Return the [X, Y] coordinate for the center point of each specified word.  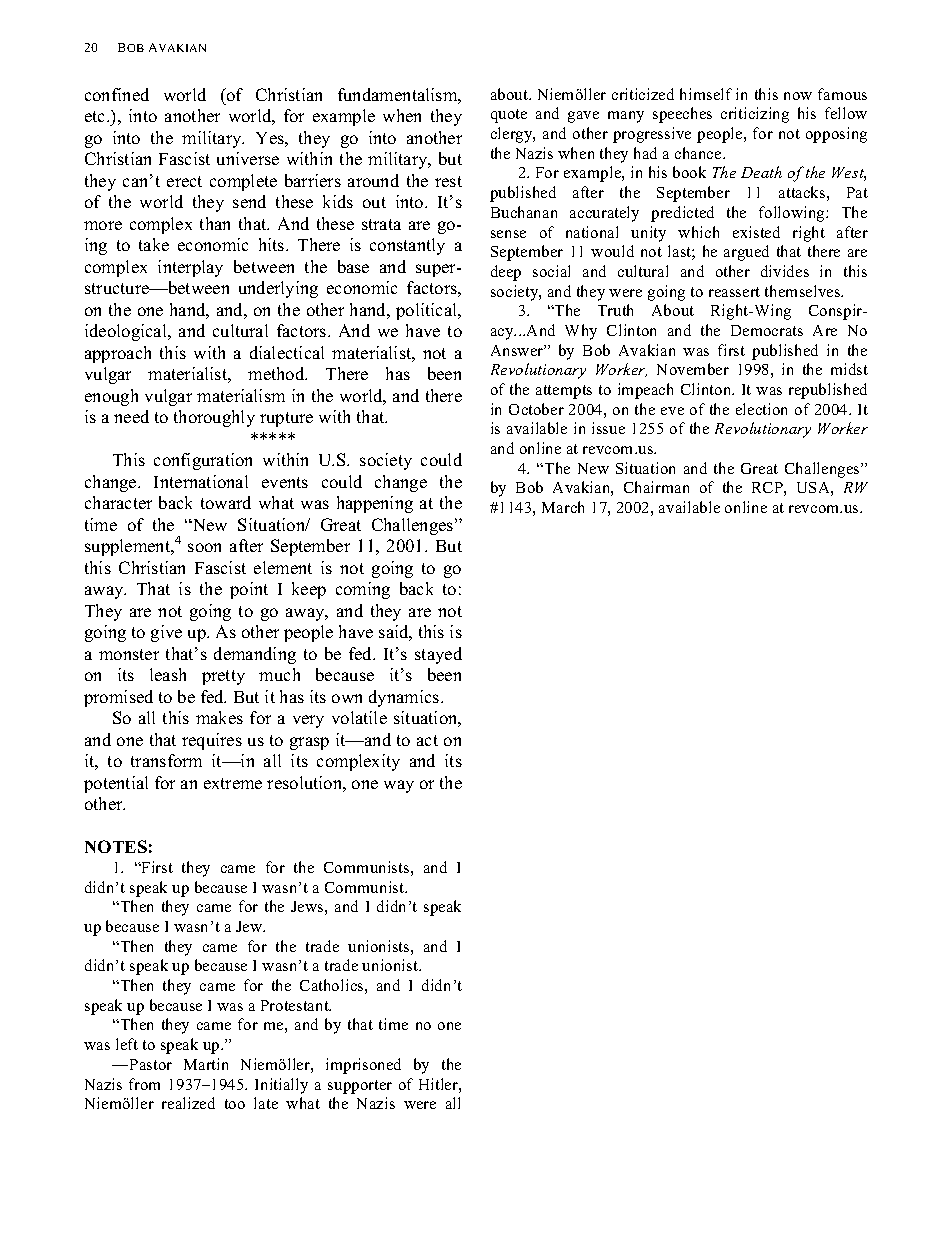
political [428, 311]
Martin [206, 1064]
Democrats [767, 330]
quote [509, 116]
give [166, 633]
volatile [359, 717]
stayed [438, 655]
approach [118, 354]
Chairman [656, 487]
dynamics [405, 698]
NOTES [116, 846]
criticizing [755, 115]
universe [248, 158]
